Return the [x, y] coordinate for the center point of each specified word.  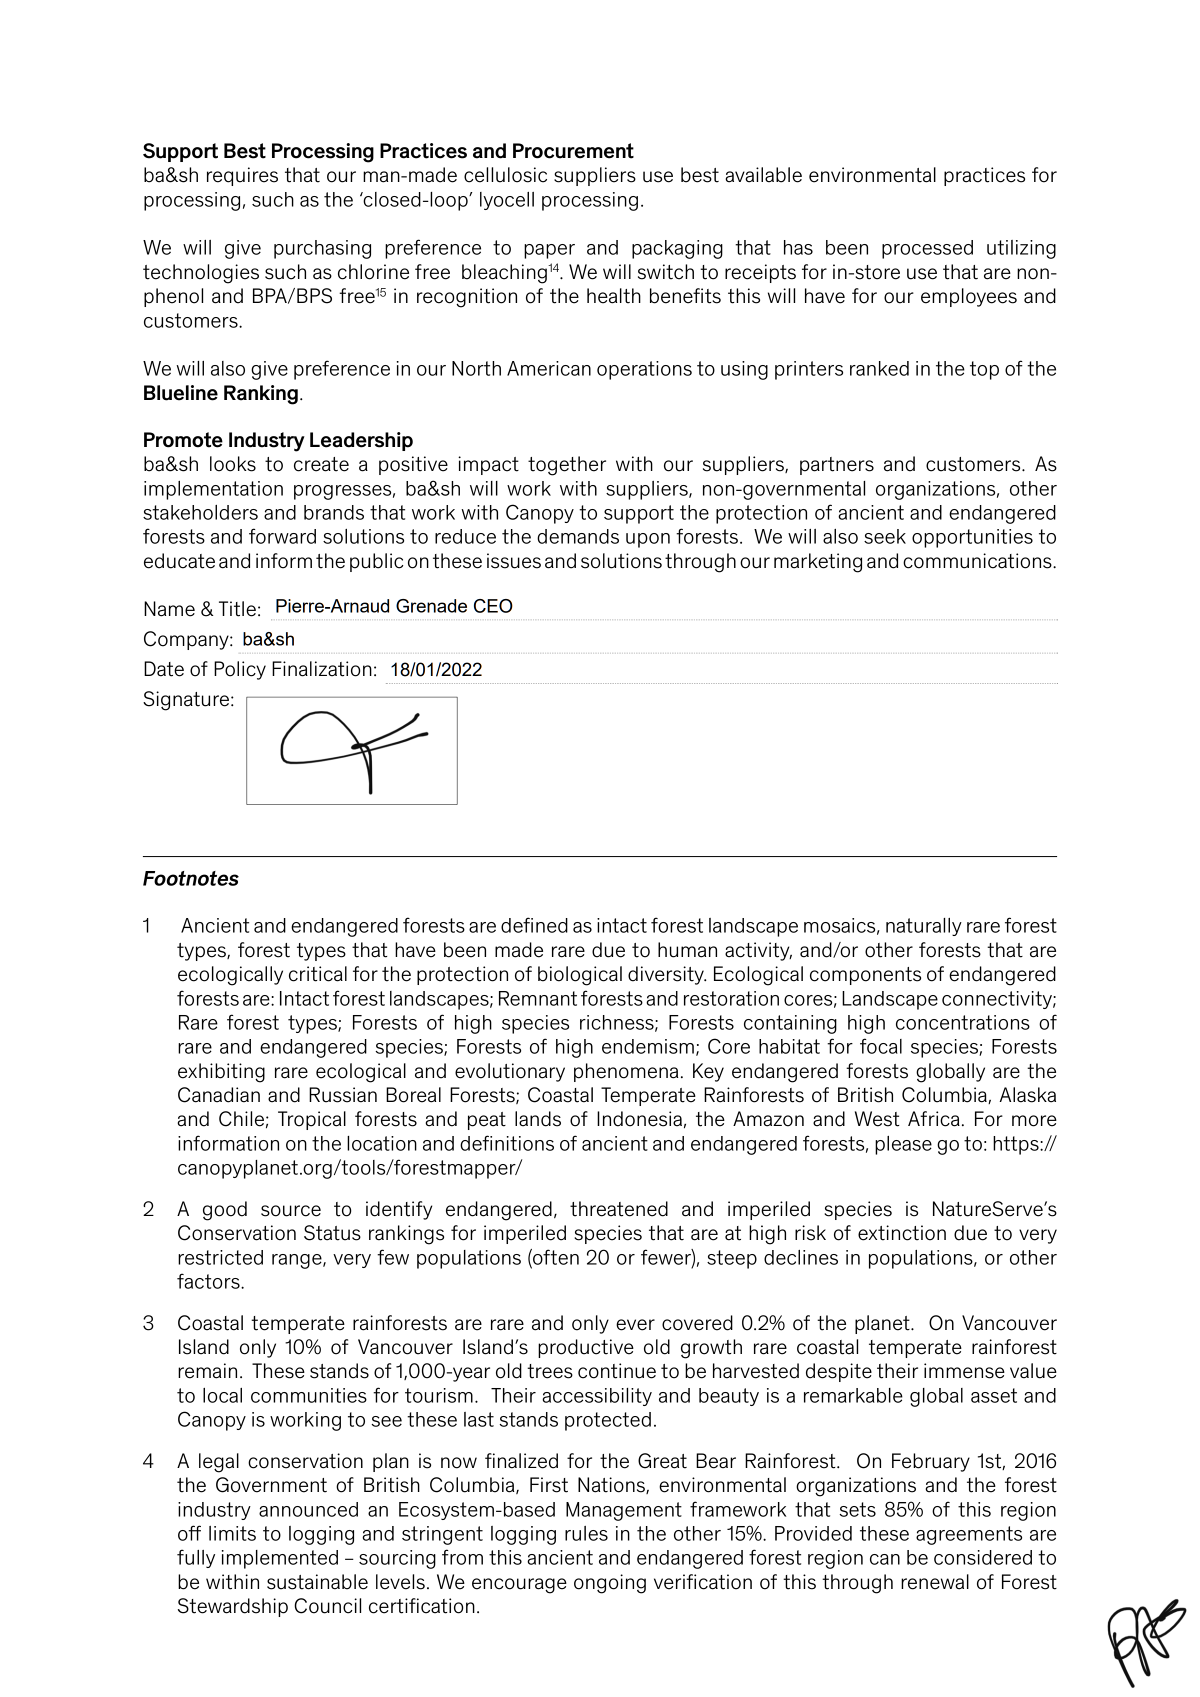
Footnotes [191, 878]
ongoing [610, 1584]
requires [242, 176]
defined [534, 925]
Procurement [573, 151]
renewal [935, 1582]
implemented [280, 1559]
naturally [924, 927]
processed [927, 249]
